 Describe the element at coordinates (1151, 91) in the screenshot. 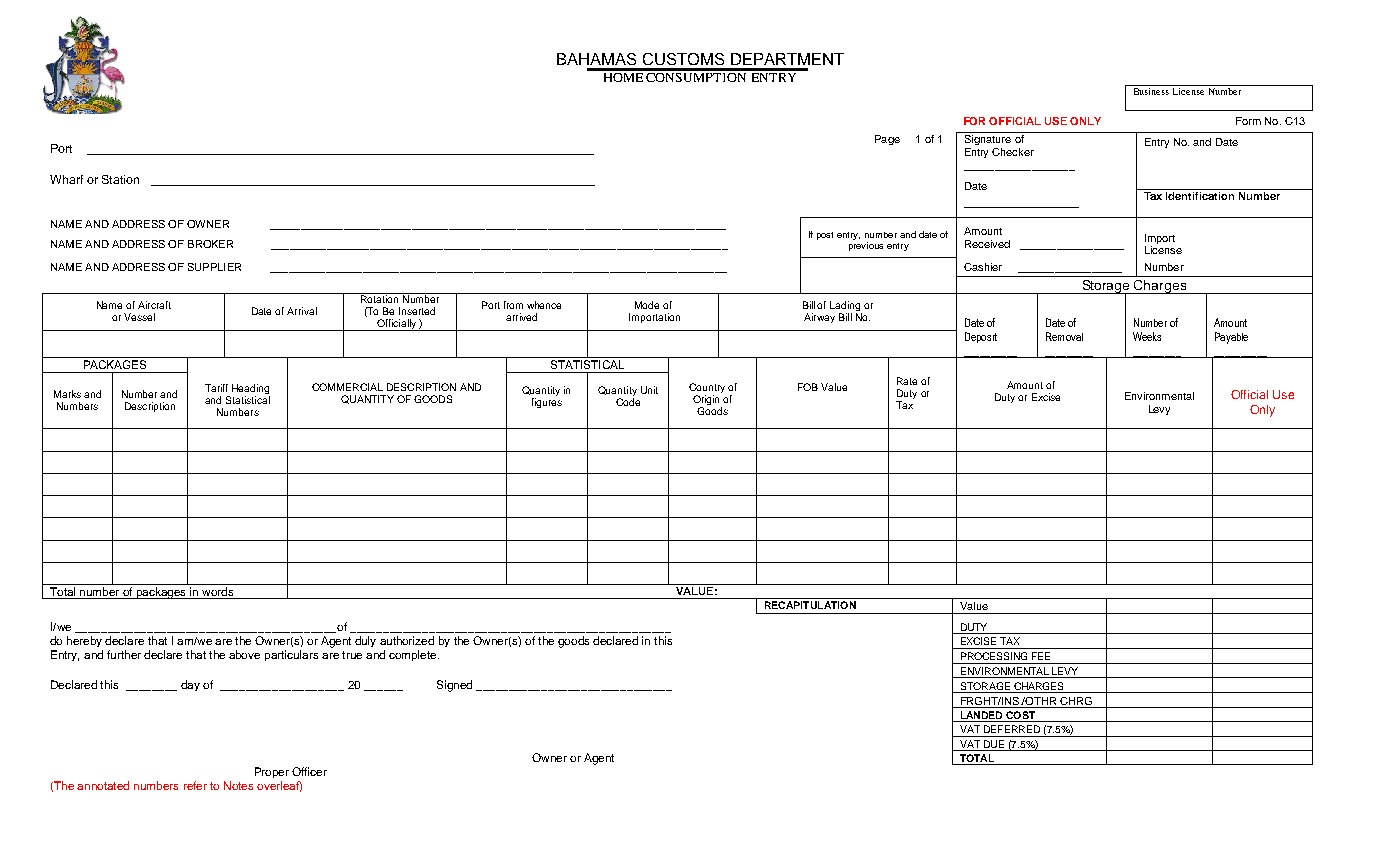

I see `Business` at that location.
